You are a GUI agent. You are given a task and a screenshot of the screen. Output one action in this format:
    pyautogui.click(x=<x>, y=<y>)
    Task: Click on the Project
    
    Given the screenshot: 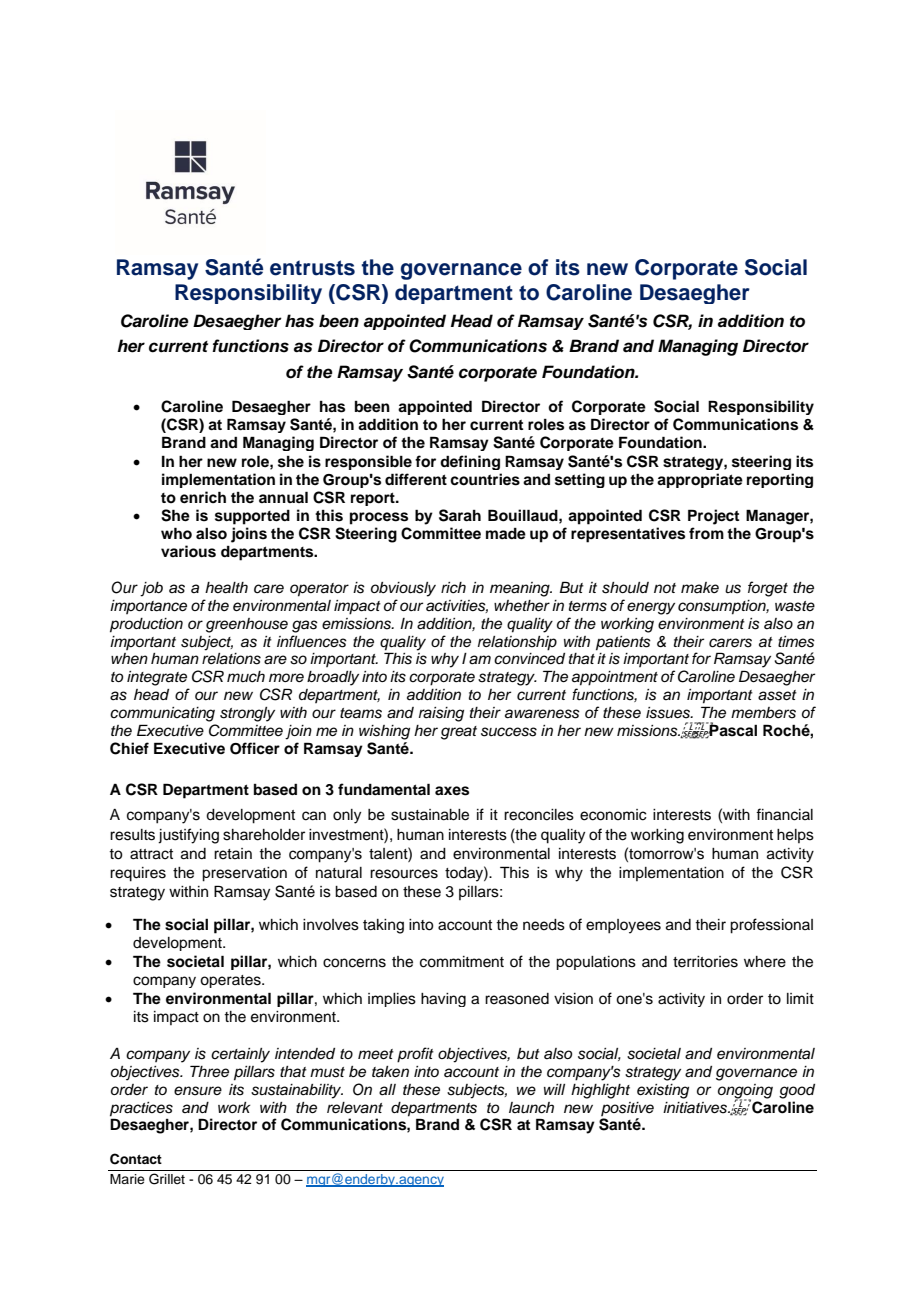 What is the action you would take?
    pyautogui.click(x=713, y=517)
